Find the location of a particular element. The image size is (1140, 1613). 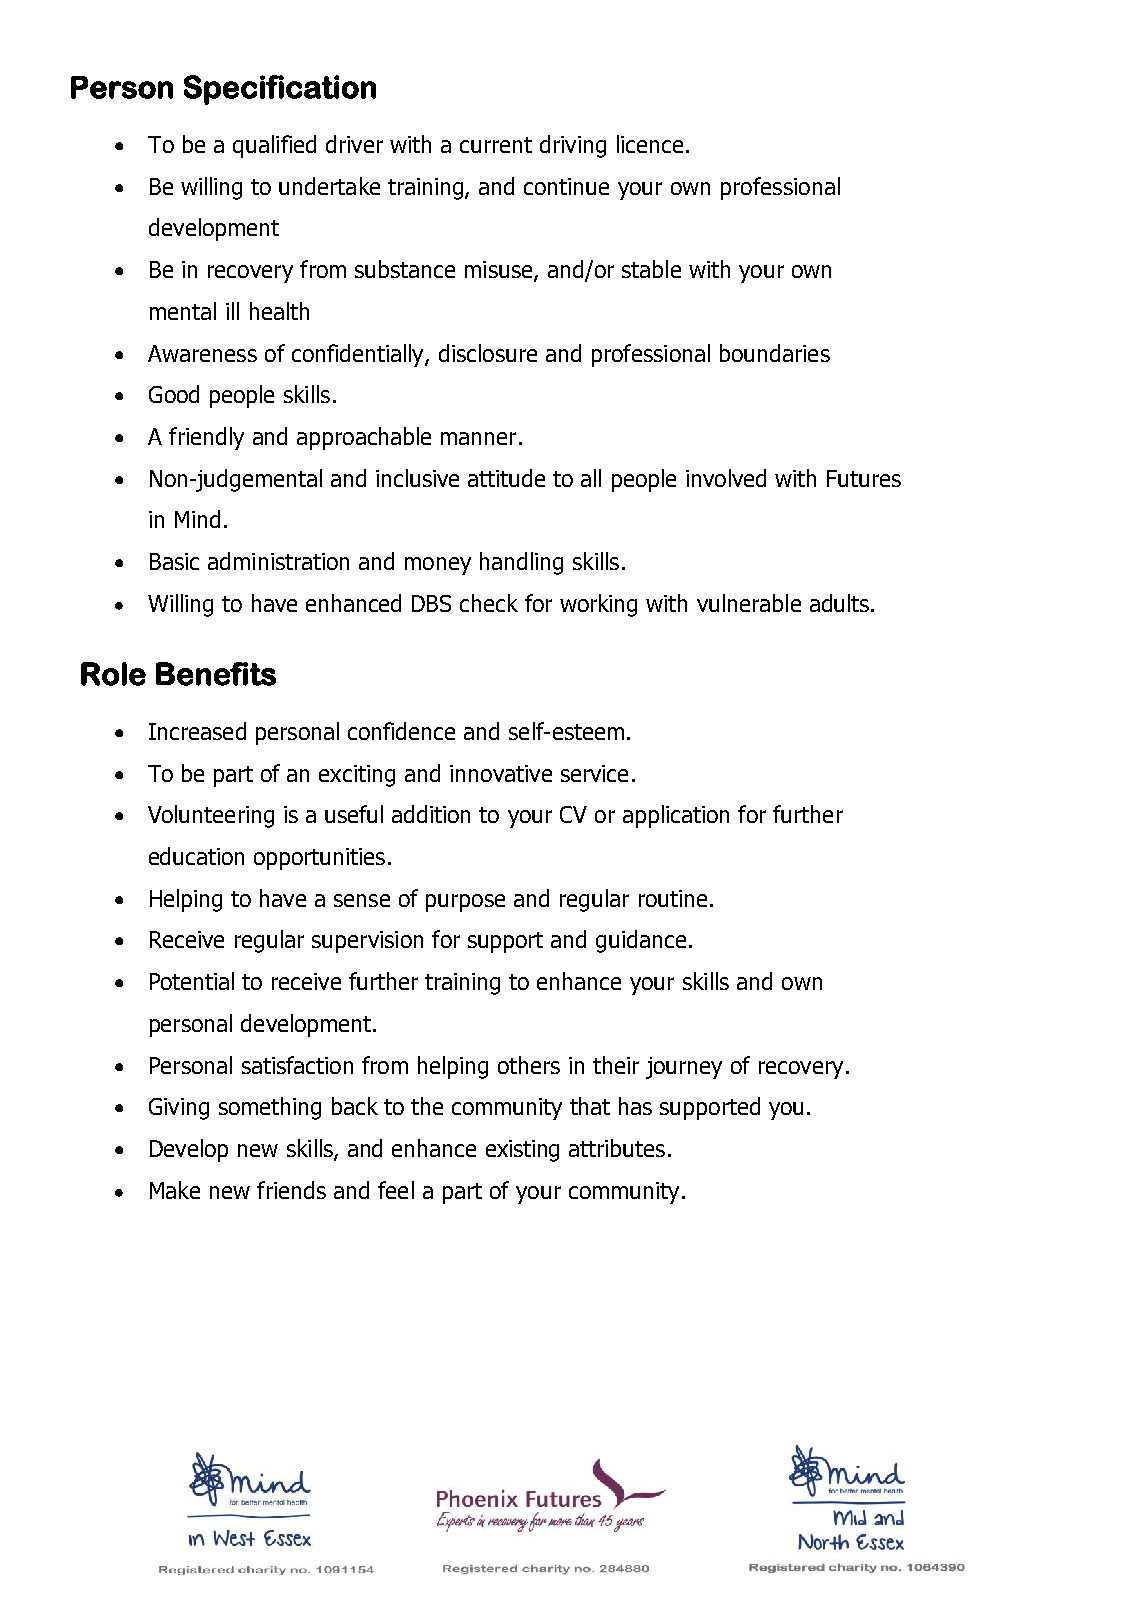

existing is located at coordinates (522, 1151).
